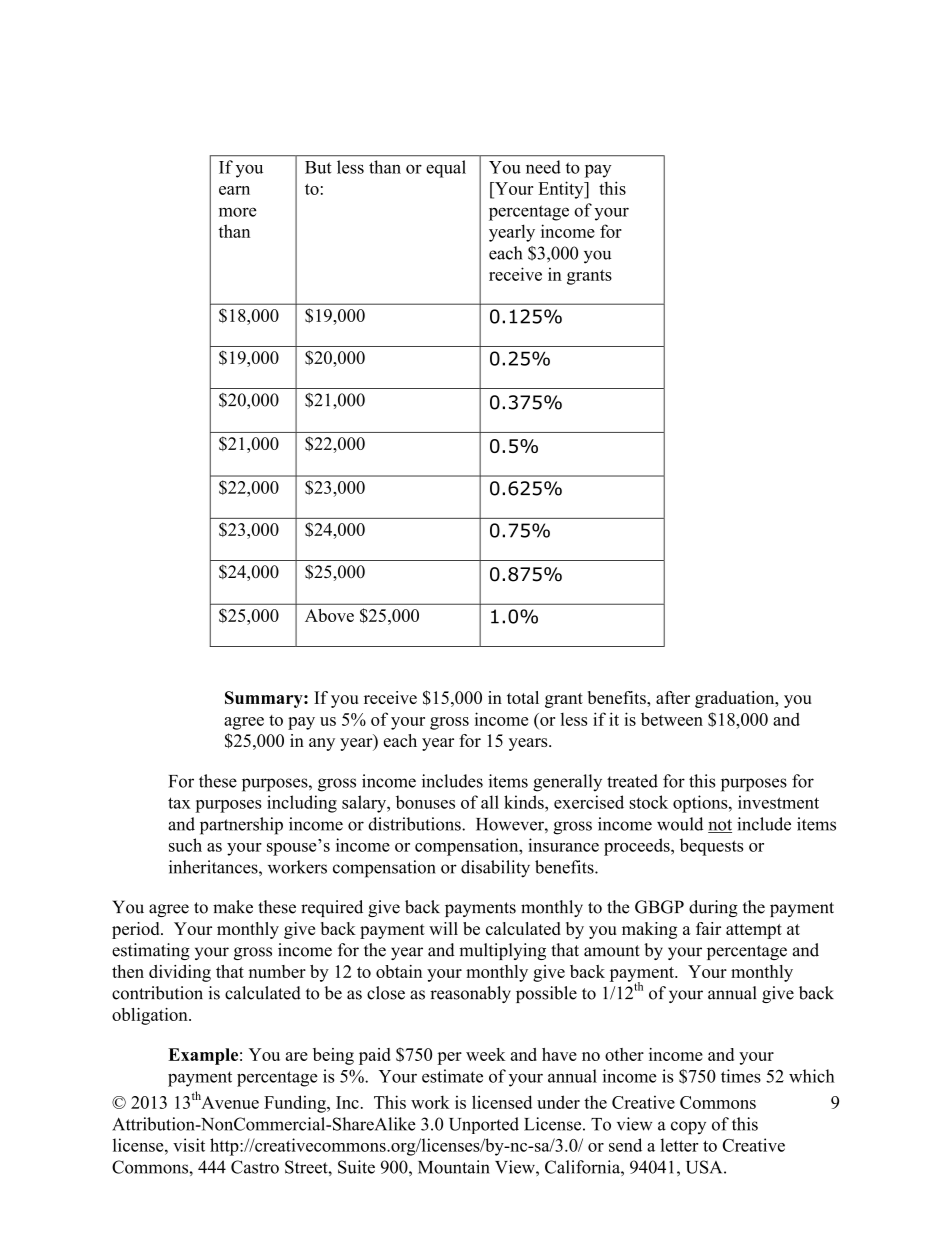  Describe the element at coordinates (443, 928) in the document. I see `will` at that location.
